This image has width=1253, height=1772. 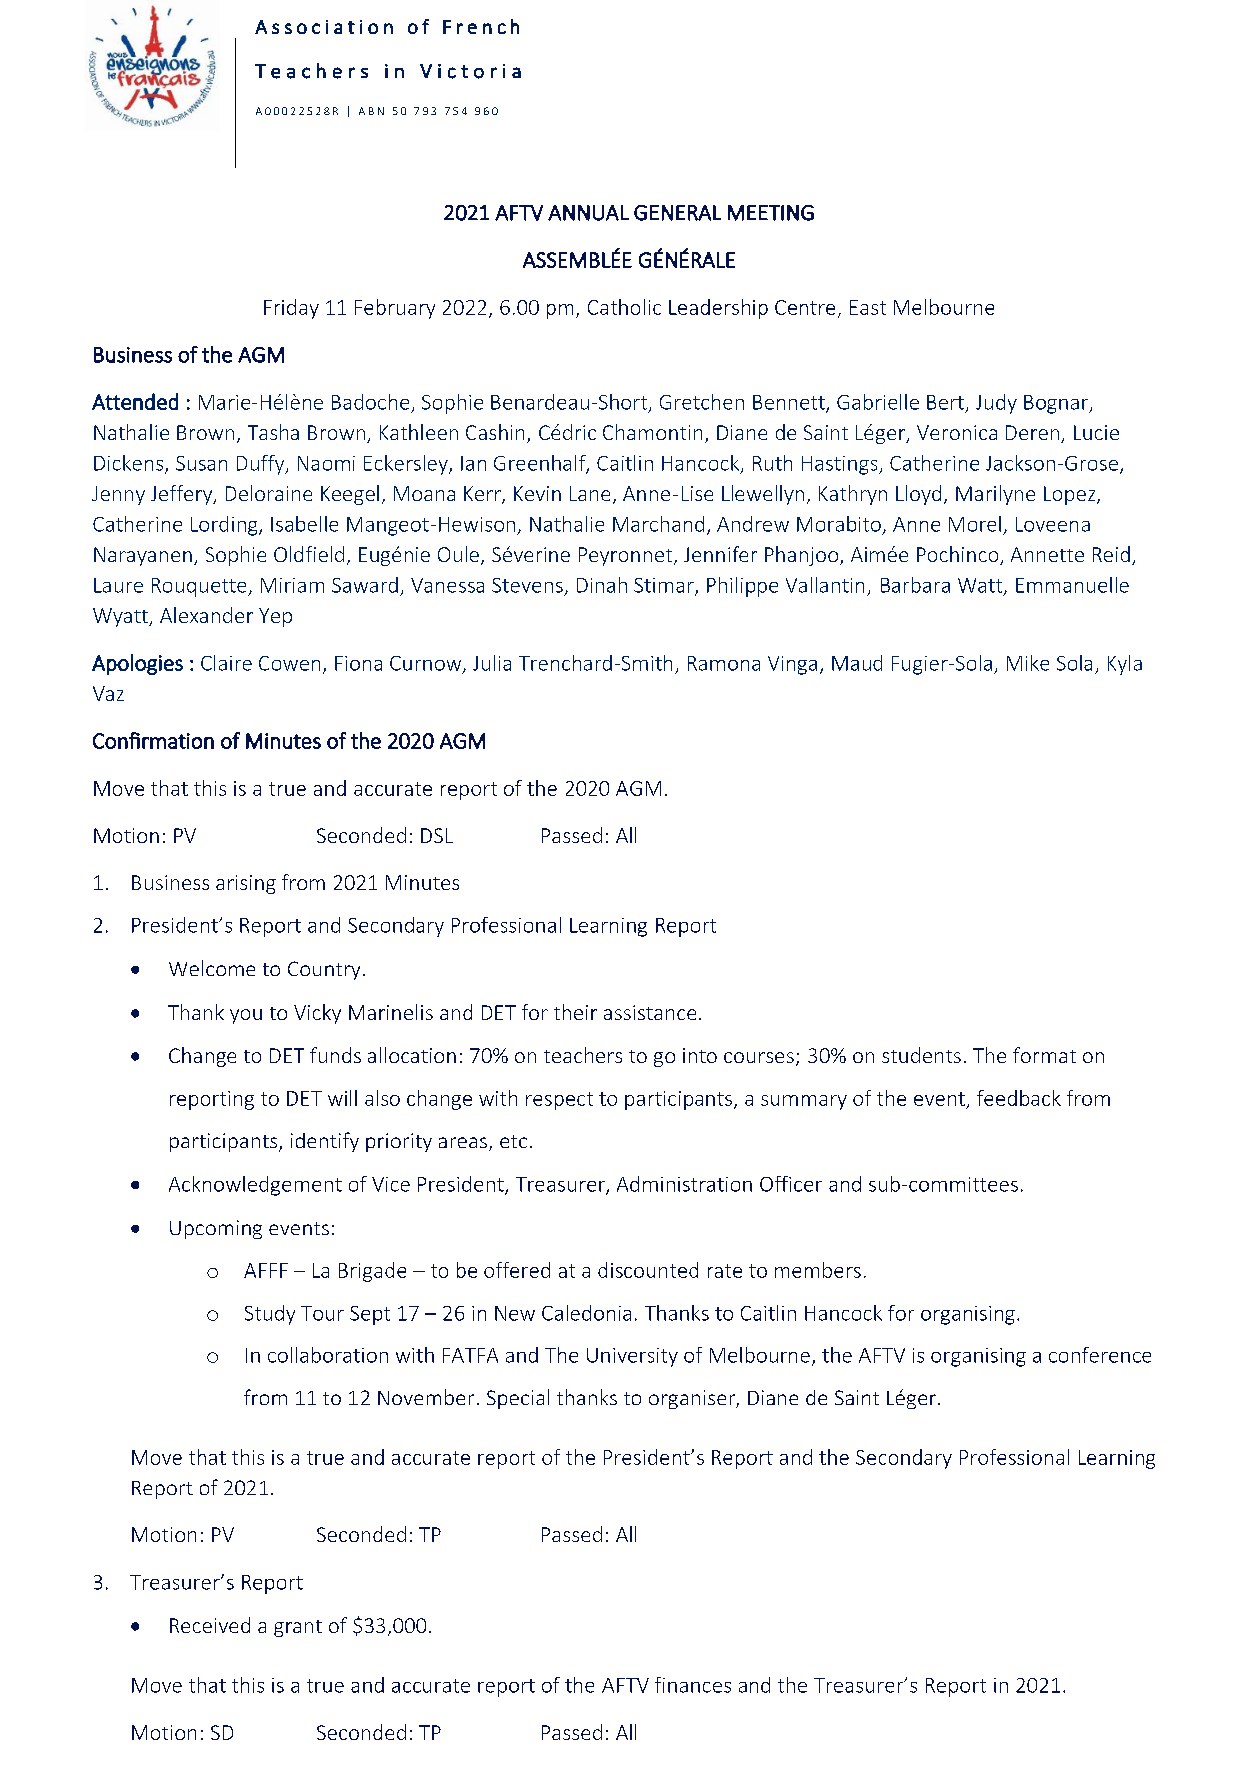 I want to click on conference, so click(x=1100, y=1355).
